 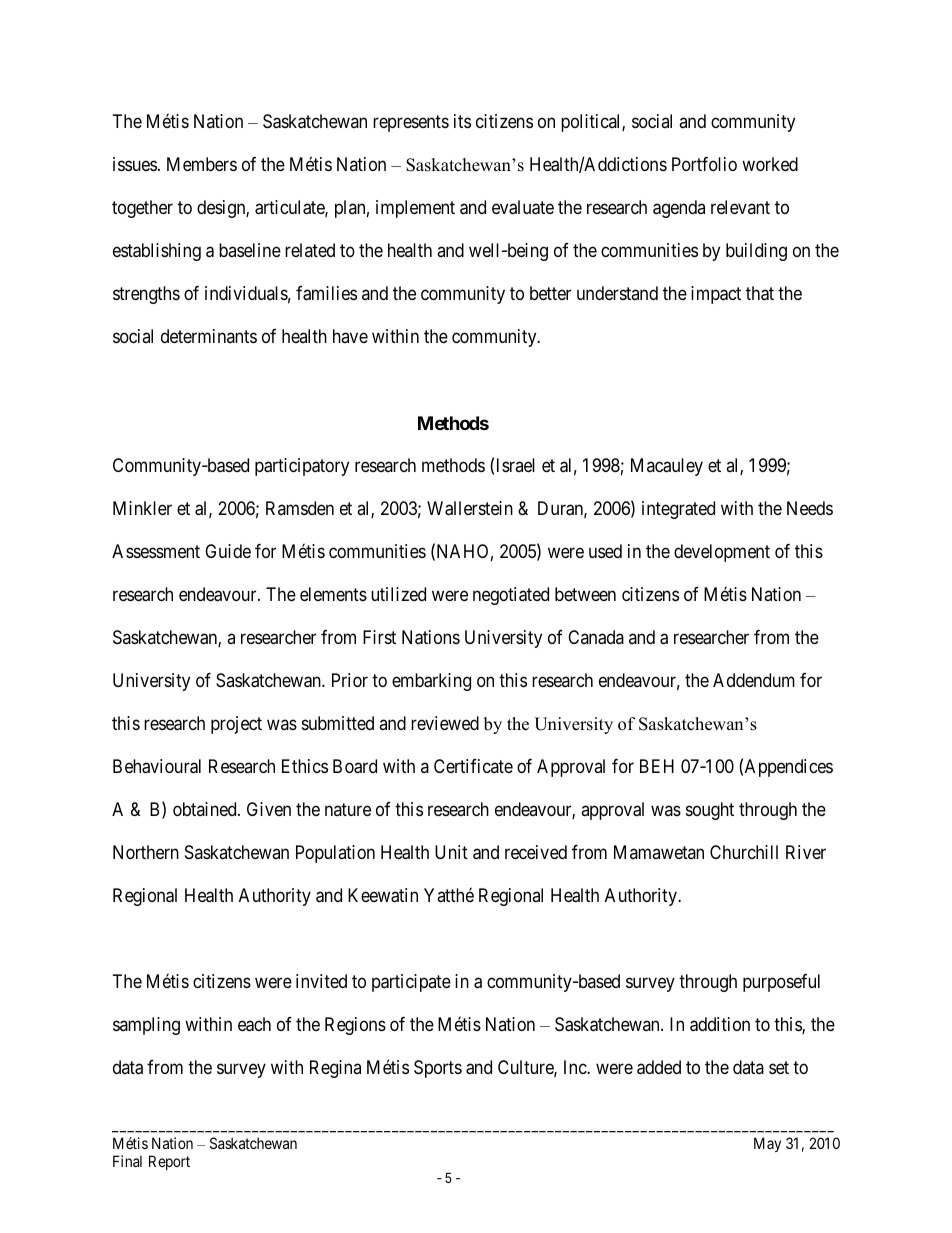 I want to click on May, so click(x=767, y=1144).
